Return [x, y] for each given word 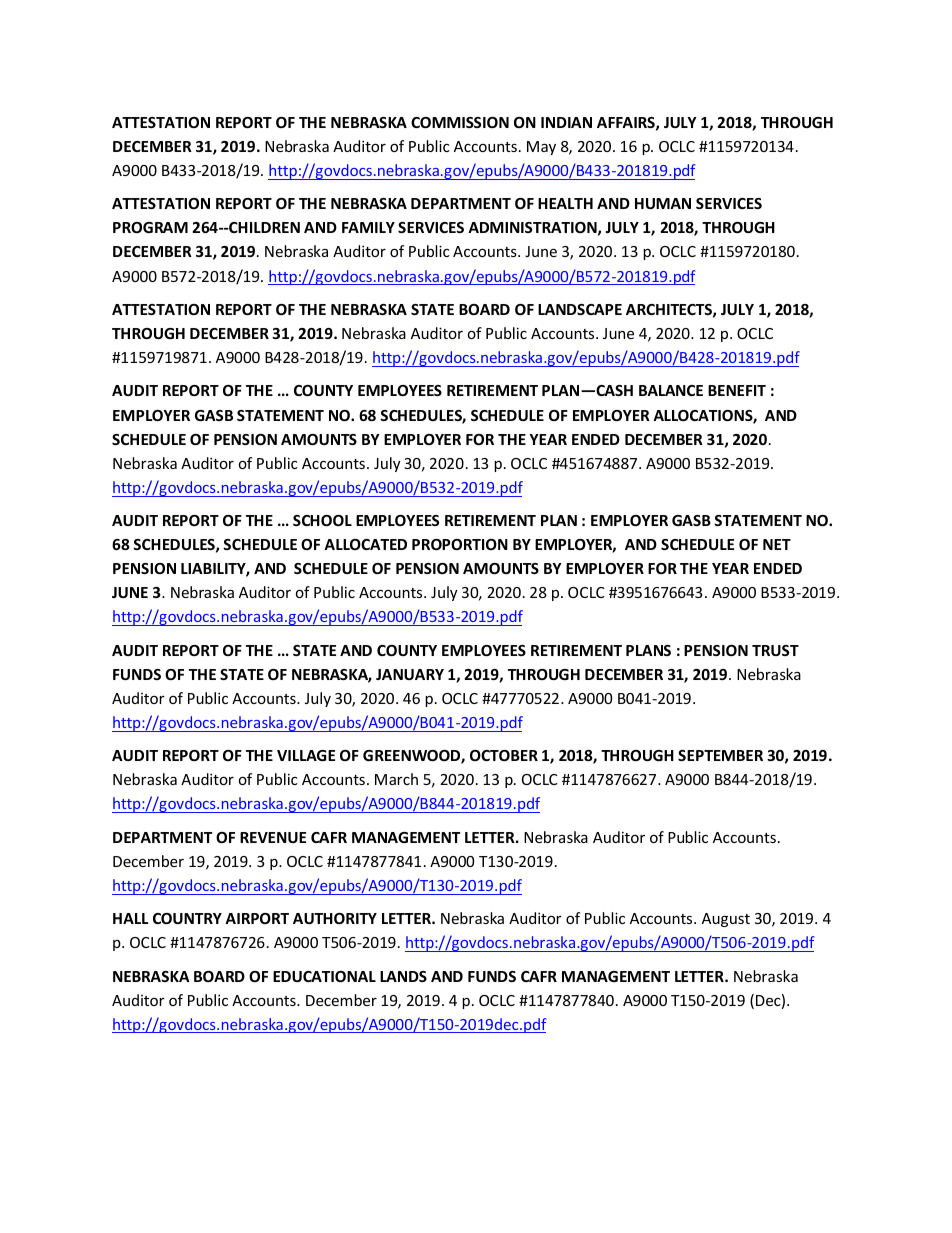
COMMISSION [460, 122]
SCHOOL [322, 520]
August [726, 920]
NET [777, 544]
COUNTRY [187, 918]
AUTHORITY [335, 918]
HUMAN [663, 203]
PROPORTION [460, 544]
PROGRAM [150, 227]
